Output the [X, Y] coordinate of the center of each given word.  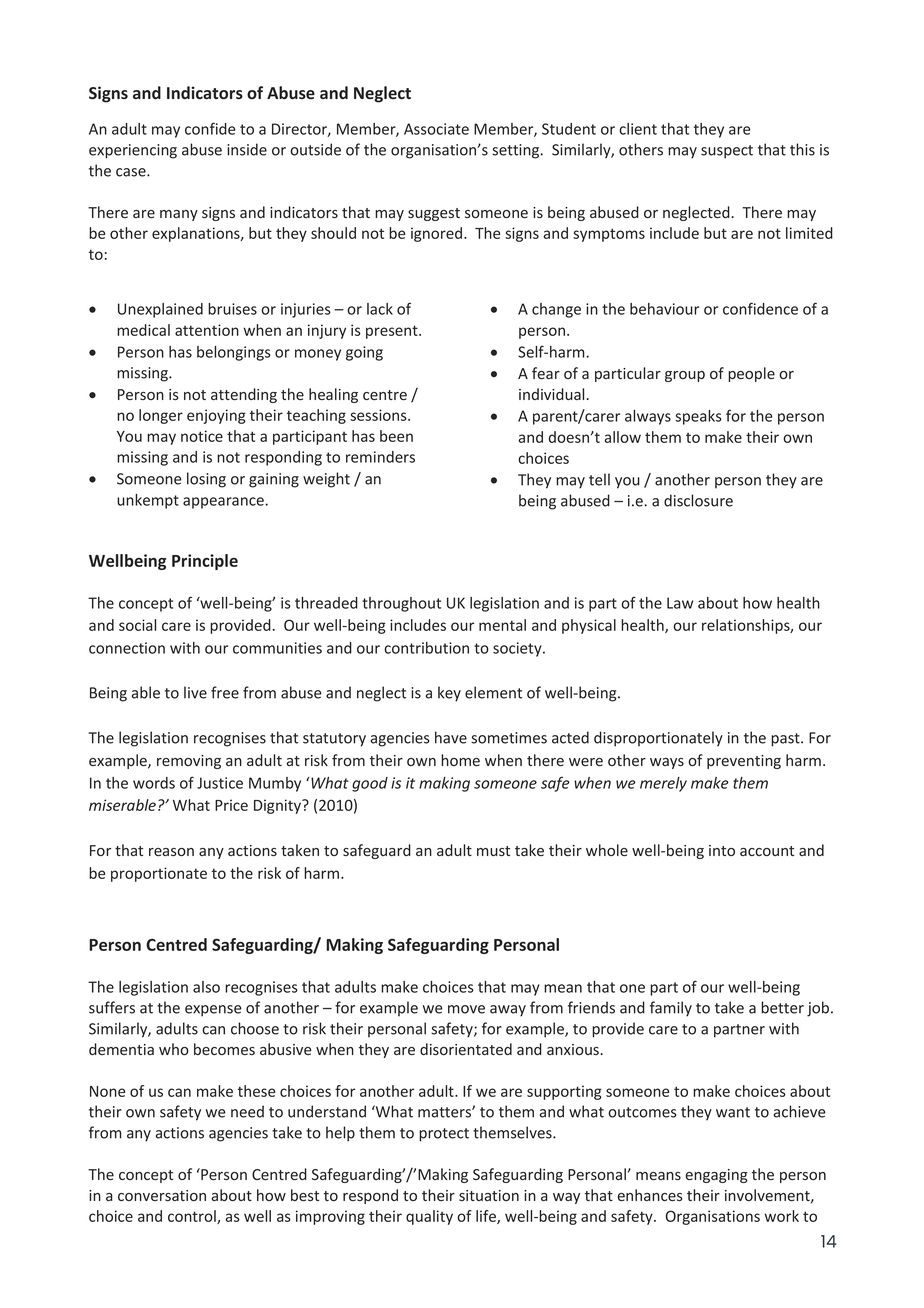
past [786, 740]
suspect [727, 152]
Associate [436, 129]
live [195, 692]
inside [247, 149]
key [449, 694]
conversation [162, 1195]
